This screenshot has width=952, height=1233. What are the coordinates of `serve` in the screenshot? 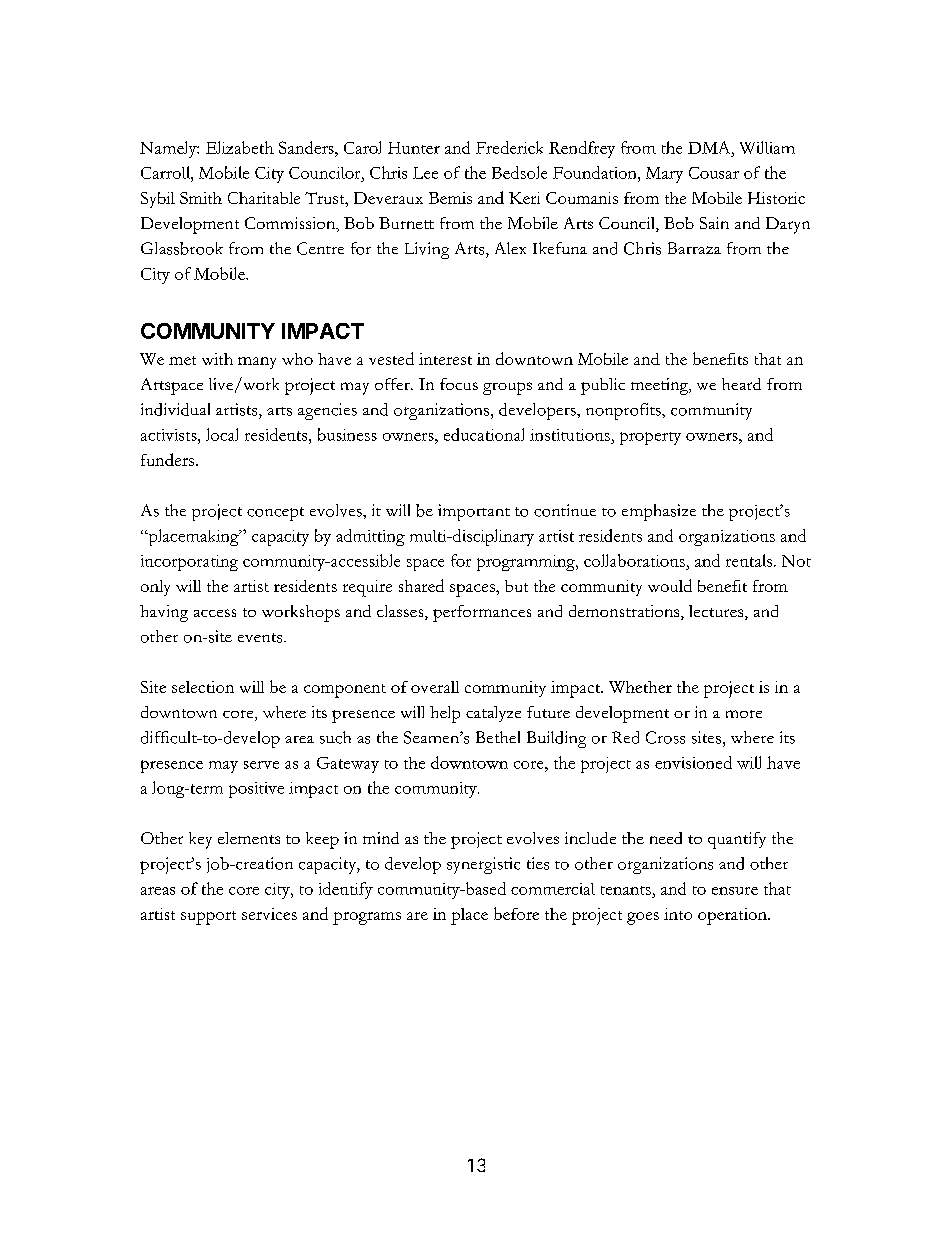 It's located at (261, 765).
